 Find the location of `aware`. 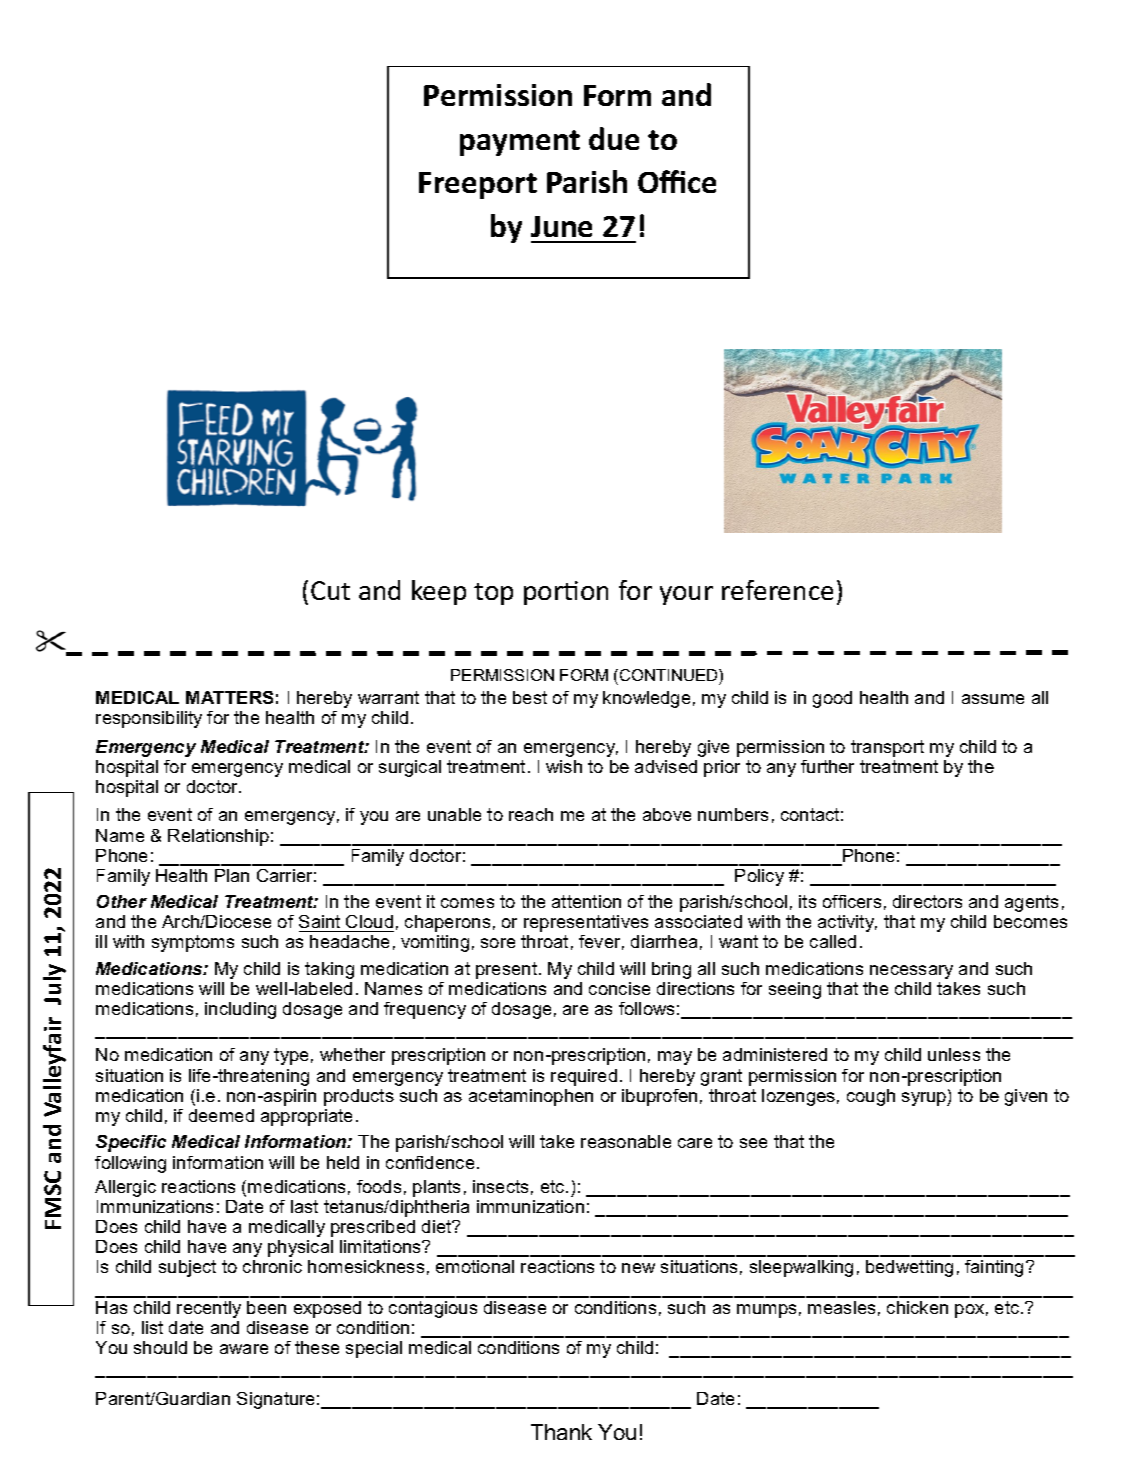

aware is located at coordinates (244, 1349).
